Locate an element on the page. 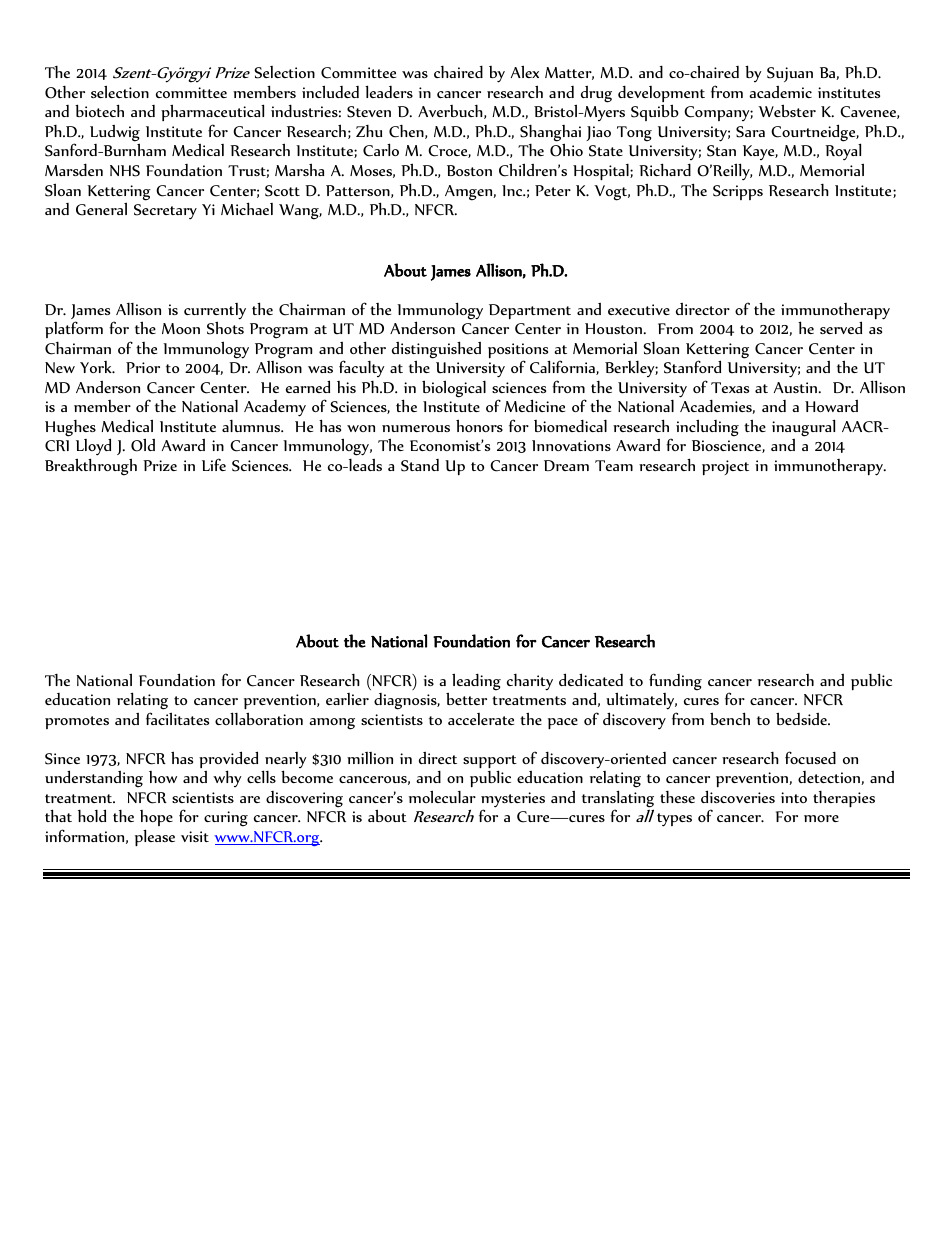 The height and width of the page is (1233, 952). project is located at coordinates (725, 468).
